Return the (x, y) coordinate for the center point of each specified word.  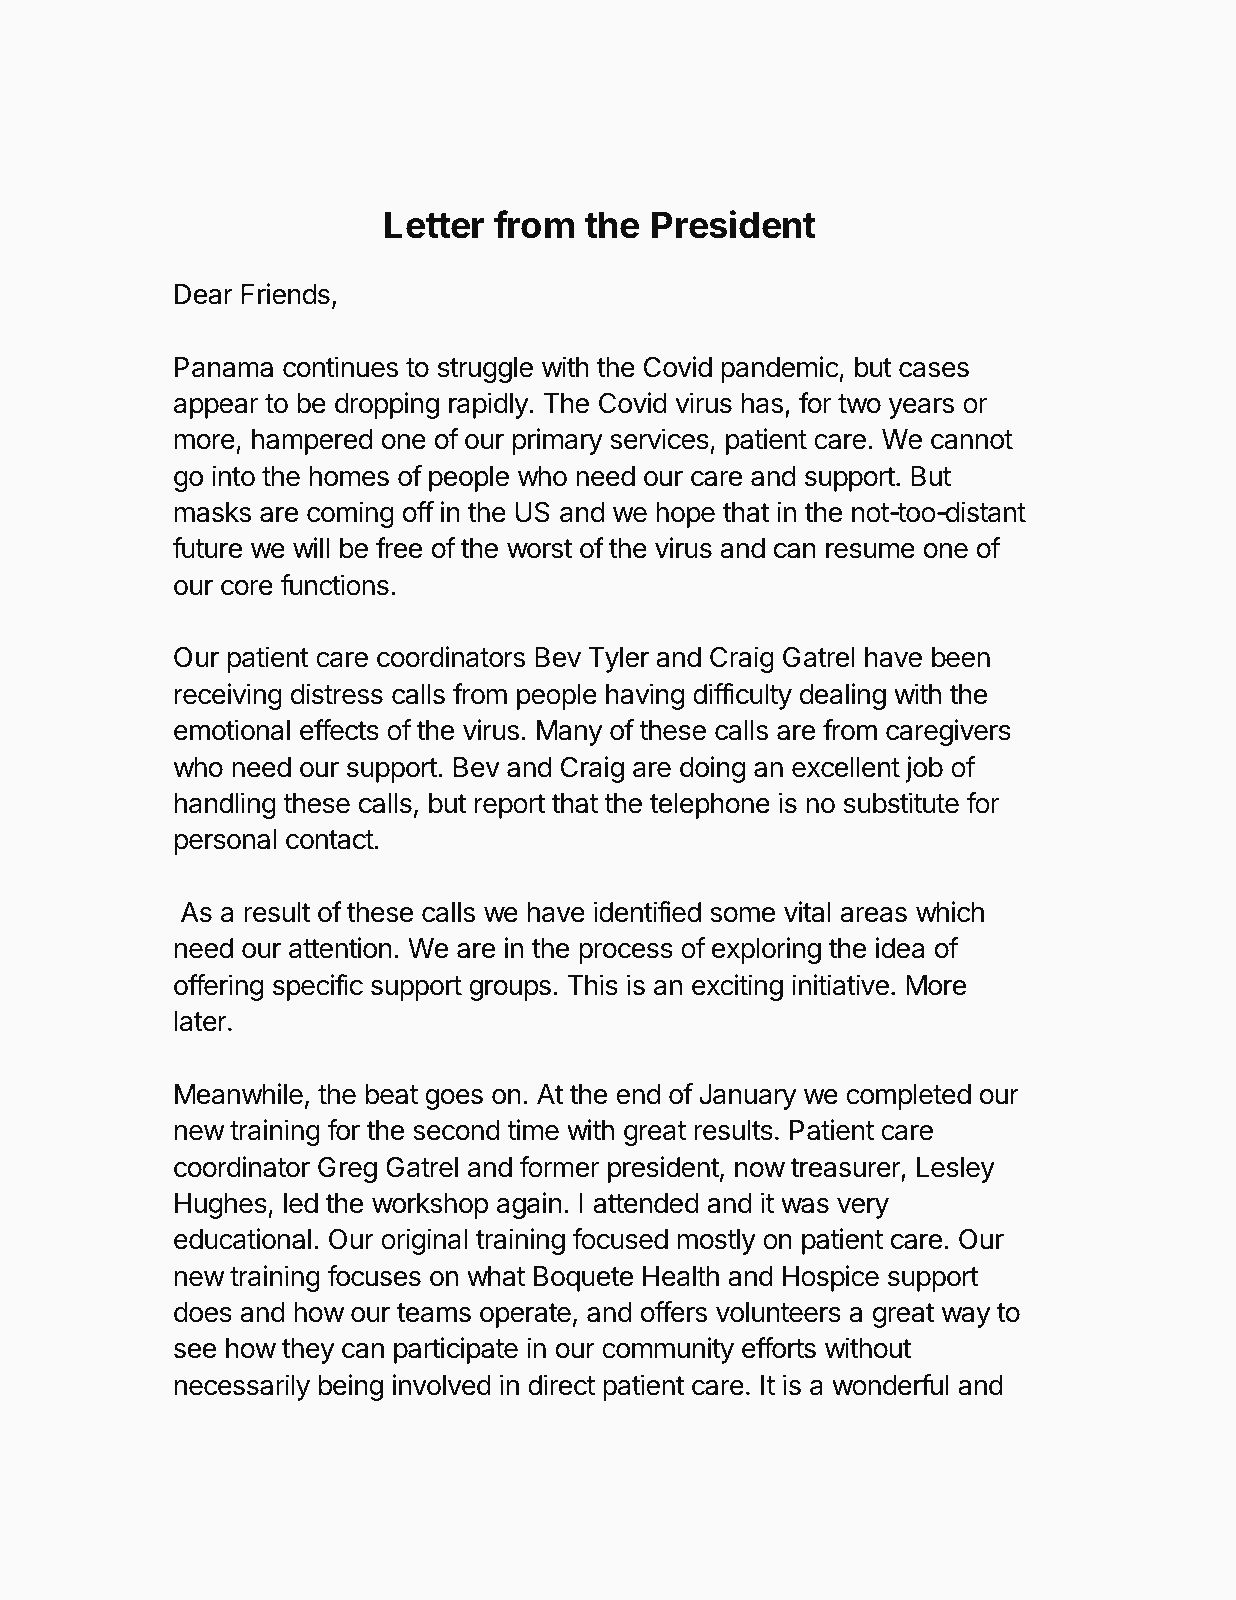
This (593, 985)
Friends (286, 294)
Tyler (619, 660)
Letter (434, 225)
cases (934, 370)
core (247, 588)
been (961, 657)
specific (318, 987)
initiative (840, 985)
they (308, 1351)
